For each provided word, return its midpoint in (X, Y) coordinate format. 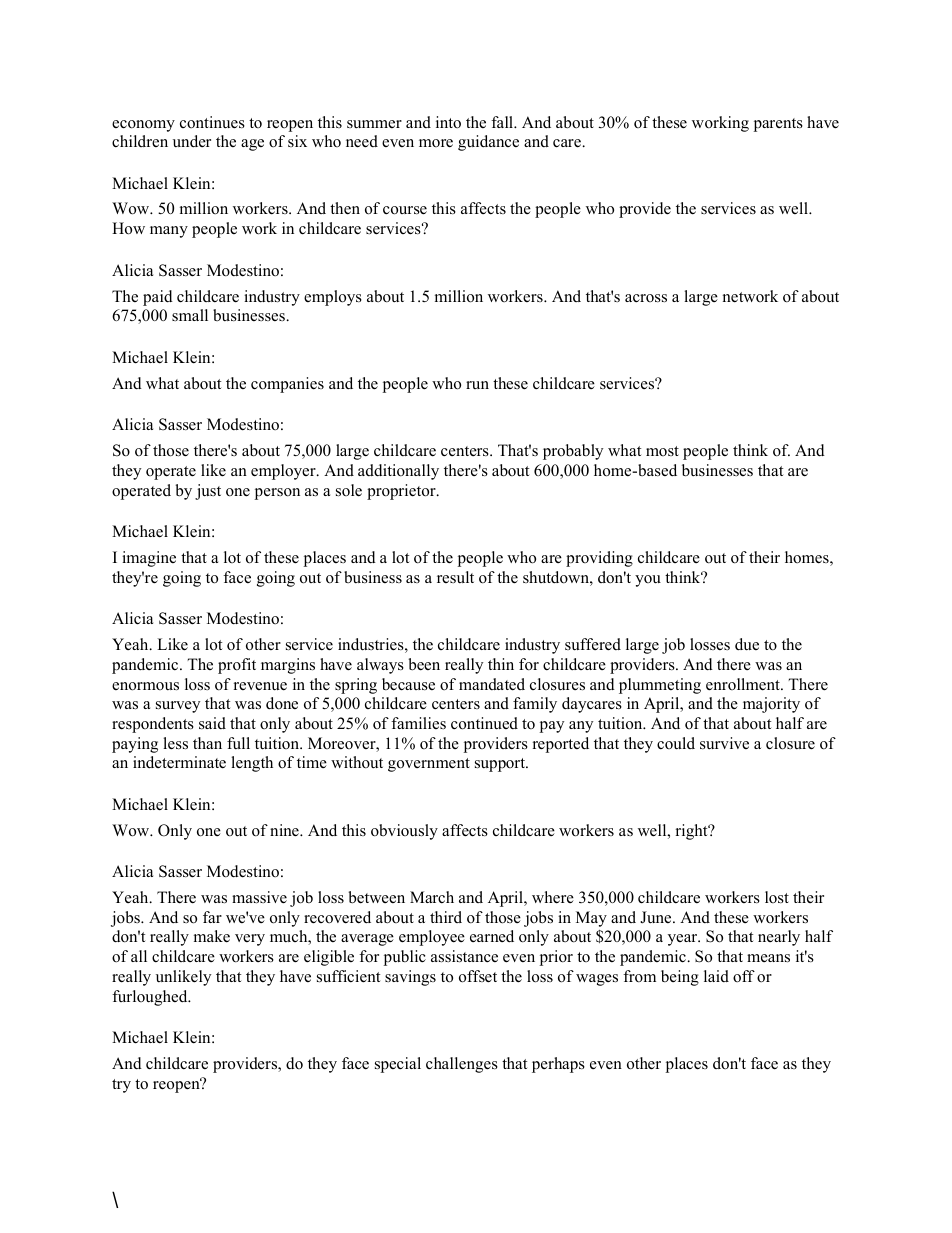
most (662, 451)
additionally (398, 472)
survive (724, 743)
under (192, 141)
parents (778, 125)
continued (484, 723)
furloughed (151, 998)
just (208, 492)
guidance (488, 143)
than (207, 743)
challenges (462, 1065)
